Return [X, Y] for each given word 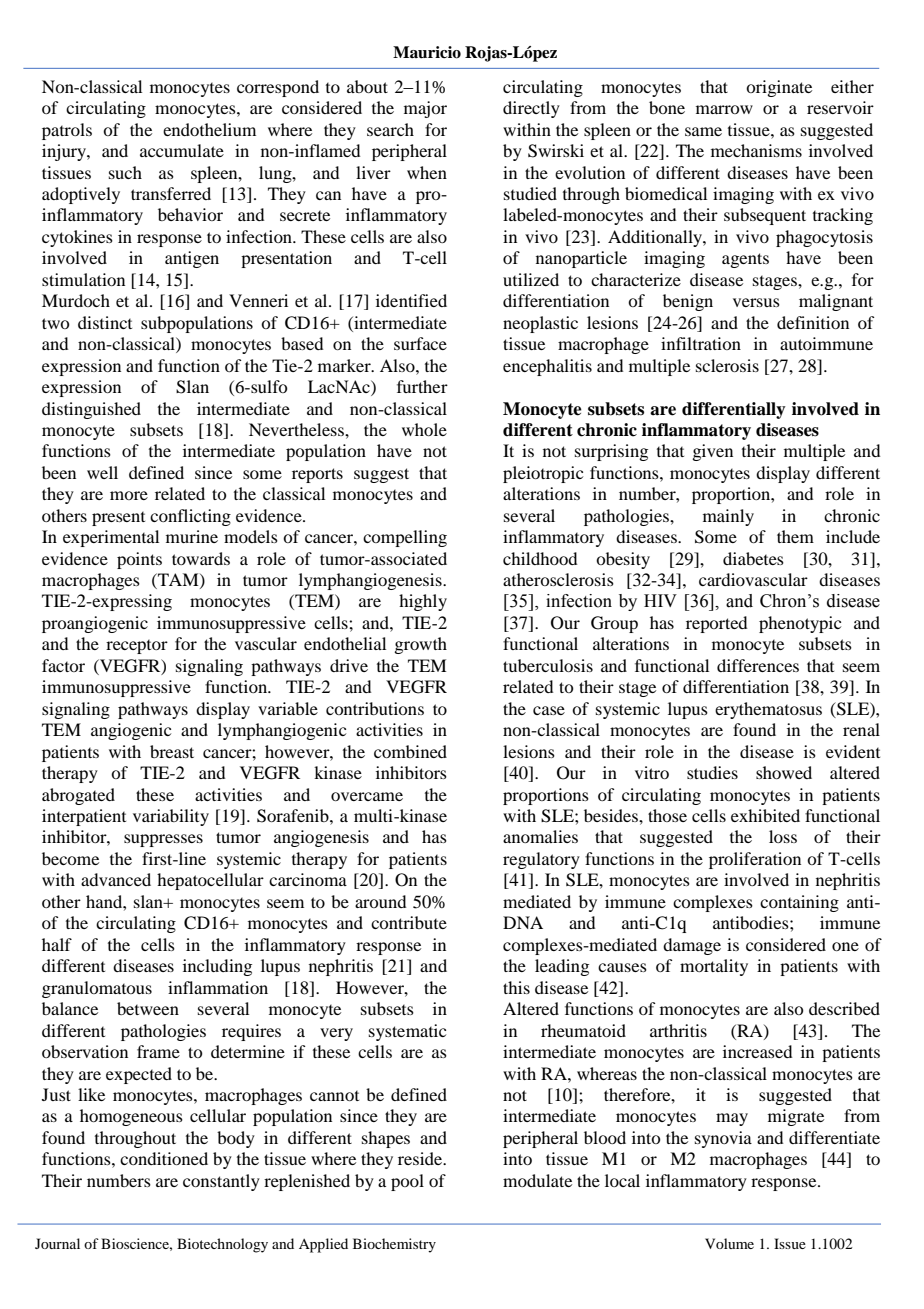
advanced [116, 879]
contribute [409, 922]
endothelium [209, 129]
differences [758, 665]
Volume [729, 1243]
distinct [105, 322]
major [425, 109]
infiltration [701, 343]
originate [779, 88]
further [422, 386]
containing [799, 903]
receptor [137, 647]
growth [420, 645]
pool [407, 1182]
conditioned [164, 1158]
